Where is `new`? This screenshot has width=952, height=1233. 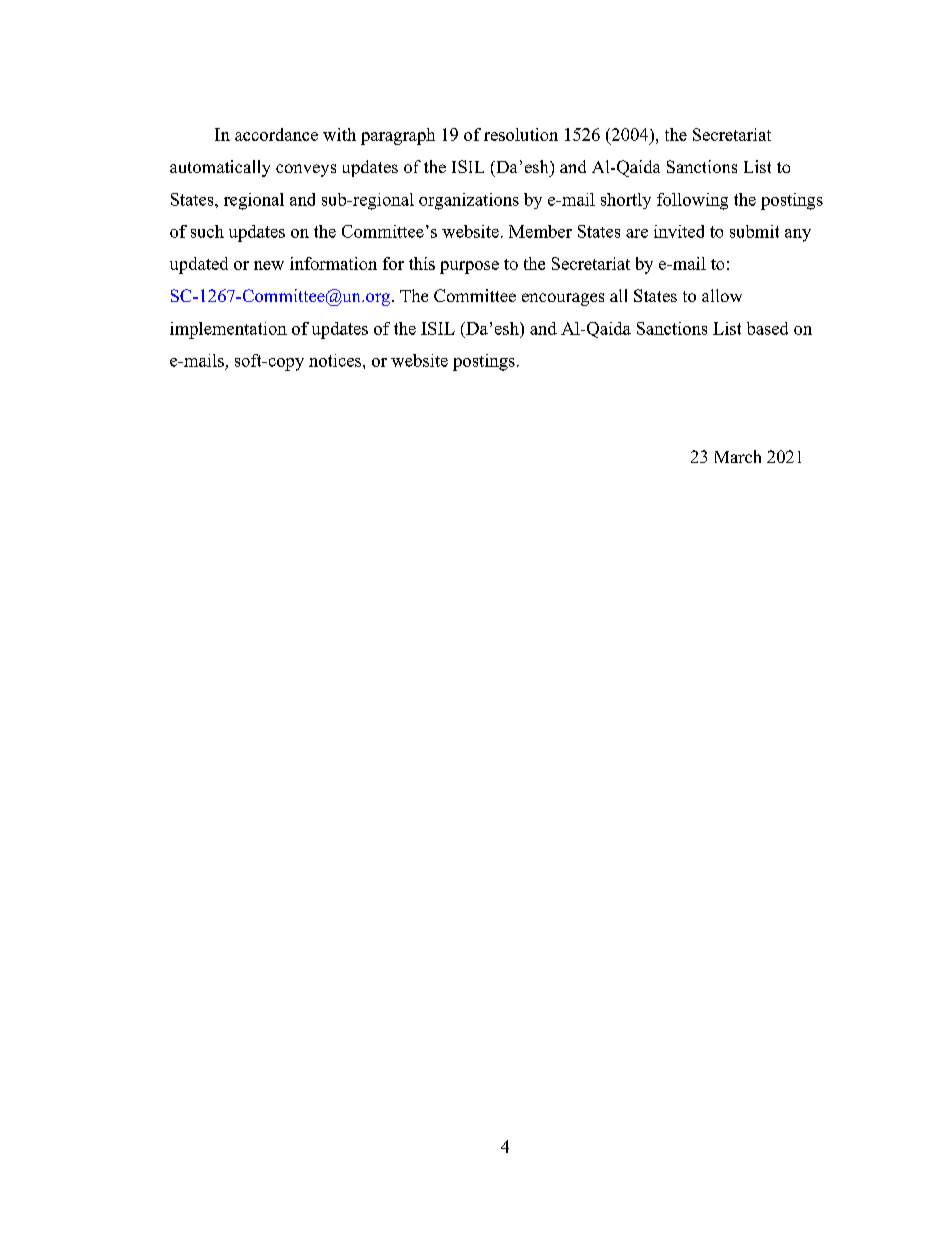
new is located at coordinates (269, 265).
